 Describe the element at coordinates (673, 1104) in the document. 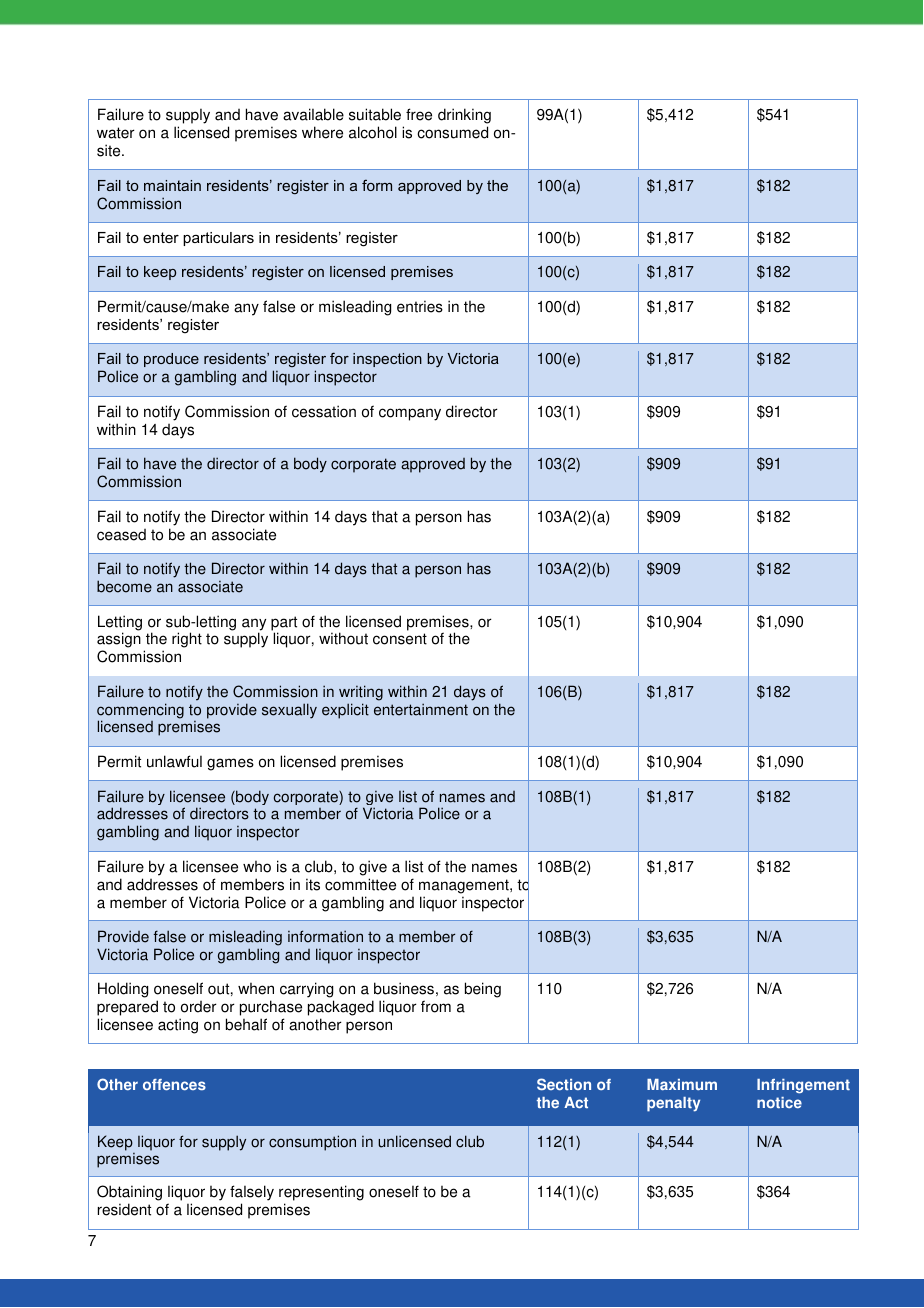

I see `penalty` at that location.
